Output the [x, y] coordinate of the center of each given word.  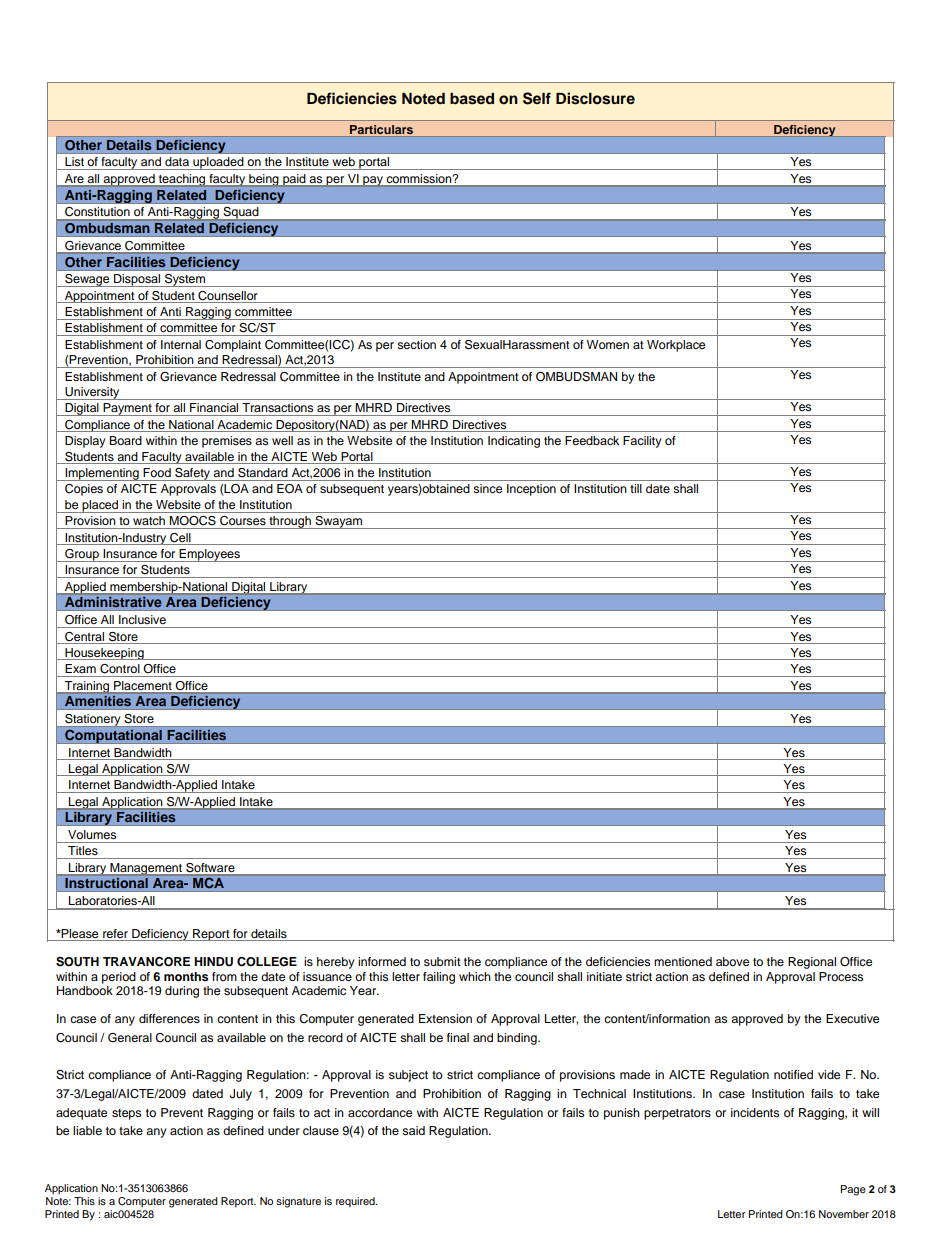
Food [157, 472]
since [487, 488]
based [472, 99]
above [732, 961]
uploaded [218, 163]
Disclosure [595, 98]
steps [126, 1114]
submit [442, 961]
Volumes [92, 834]
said [413, 1130]
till [636, 488]
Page [853, 1190]
